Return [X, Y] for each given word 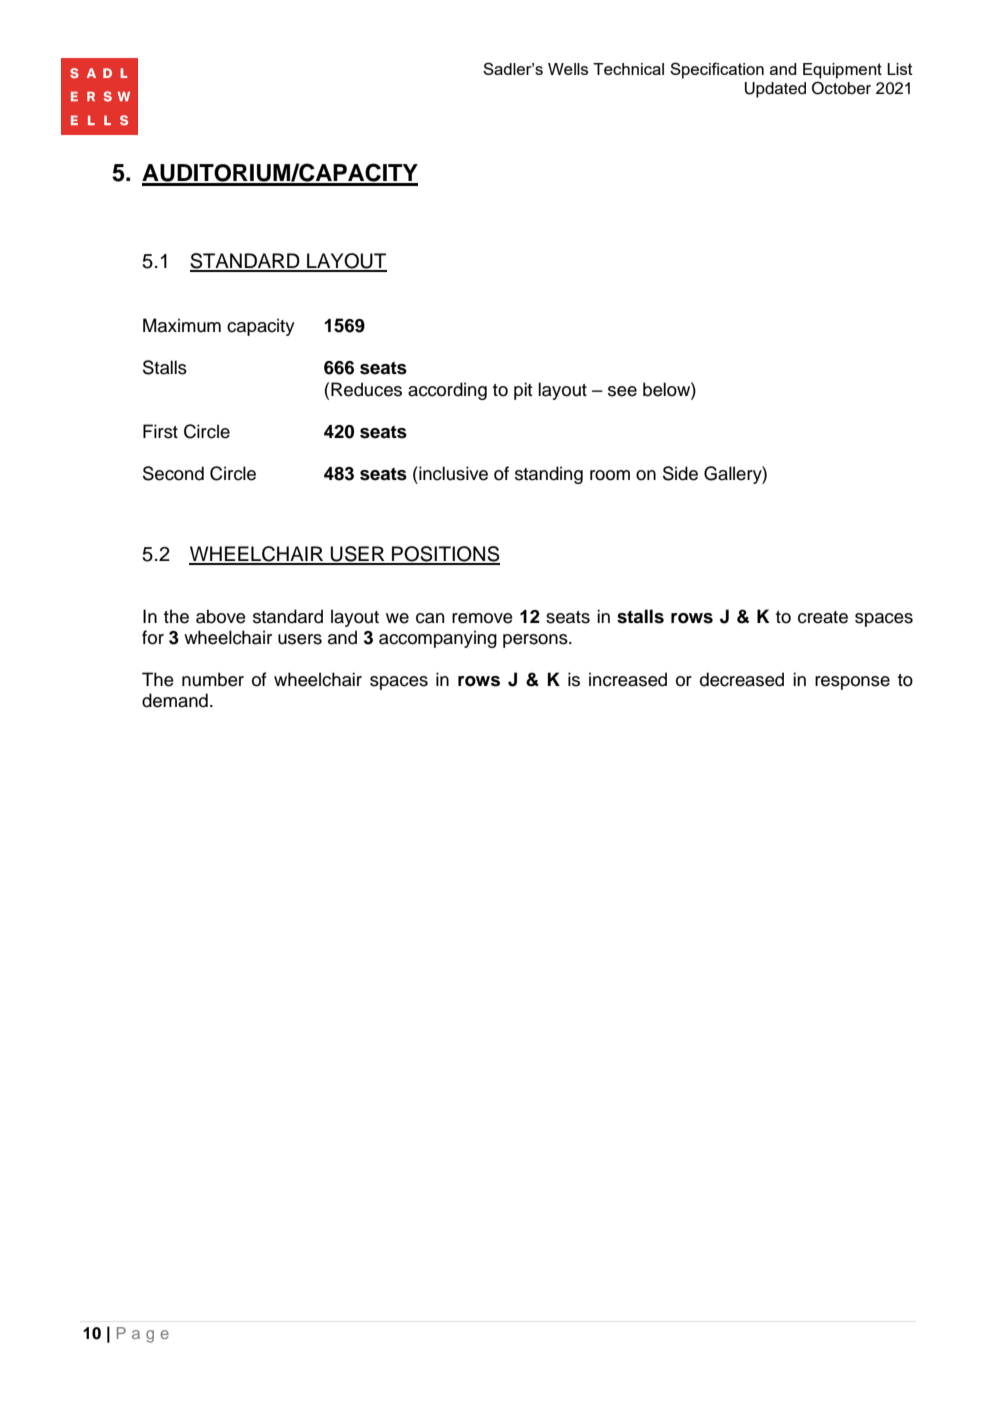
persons [536, 641]
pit [523, 391]
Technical [628, 69]
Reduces [366, 389]
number [213, 679]
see [622, 391]
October [841, 88]
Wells [568, 69]
